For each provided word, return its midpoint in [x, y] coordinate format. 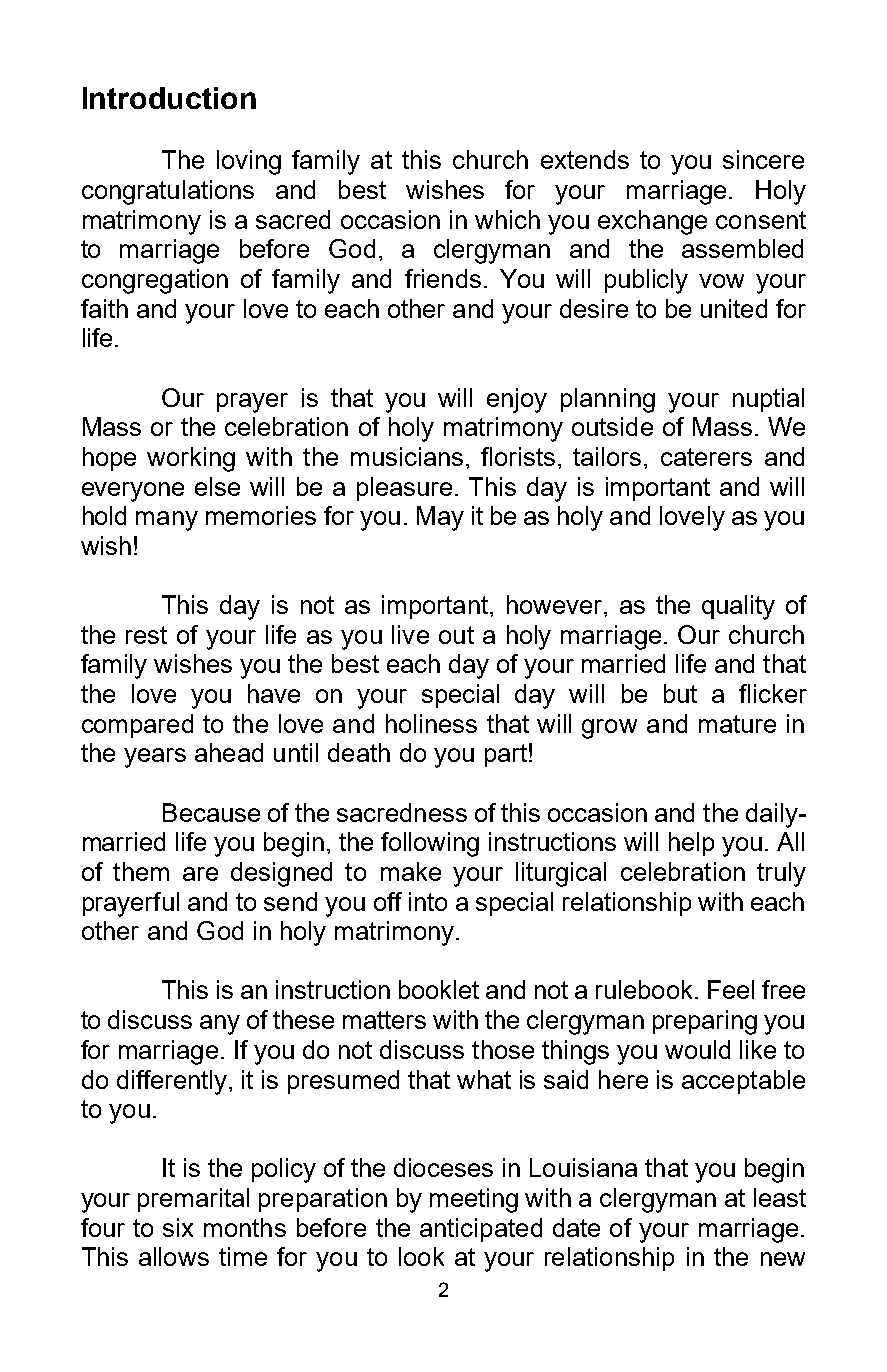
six [178, 1227]
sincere [763, 159]
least [780, 1197]
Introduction [169, 98]
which [507, 219]
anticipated [481, 1230]
